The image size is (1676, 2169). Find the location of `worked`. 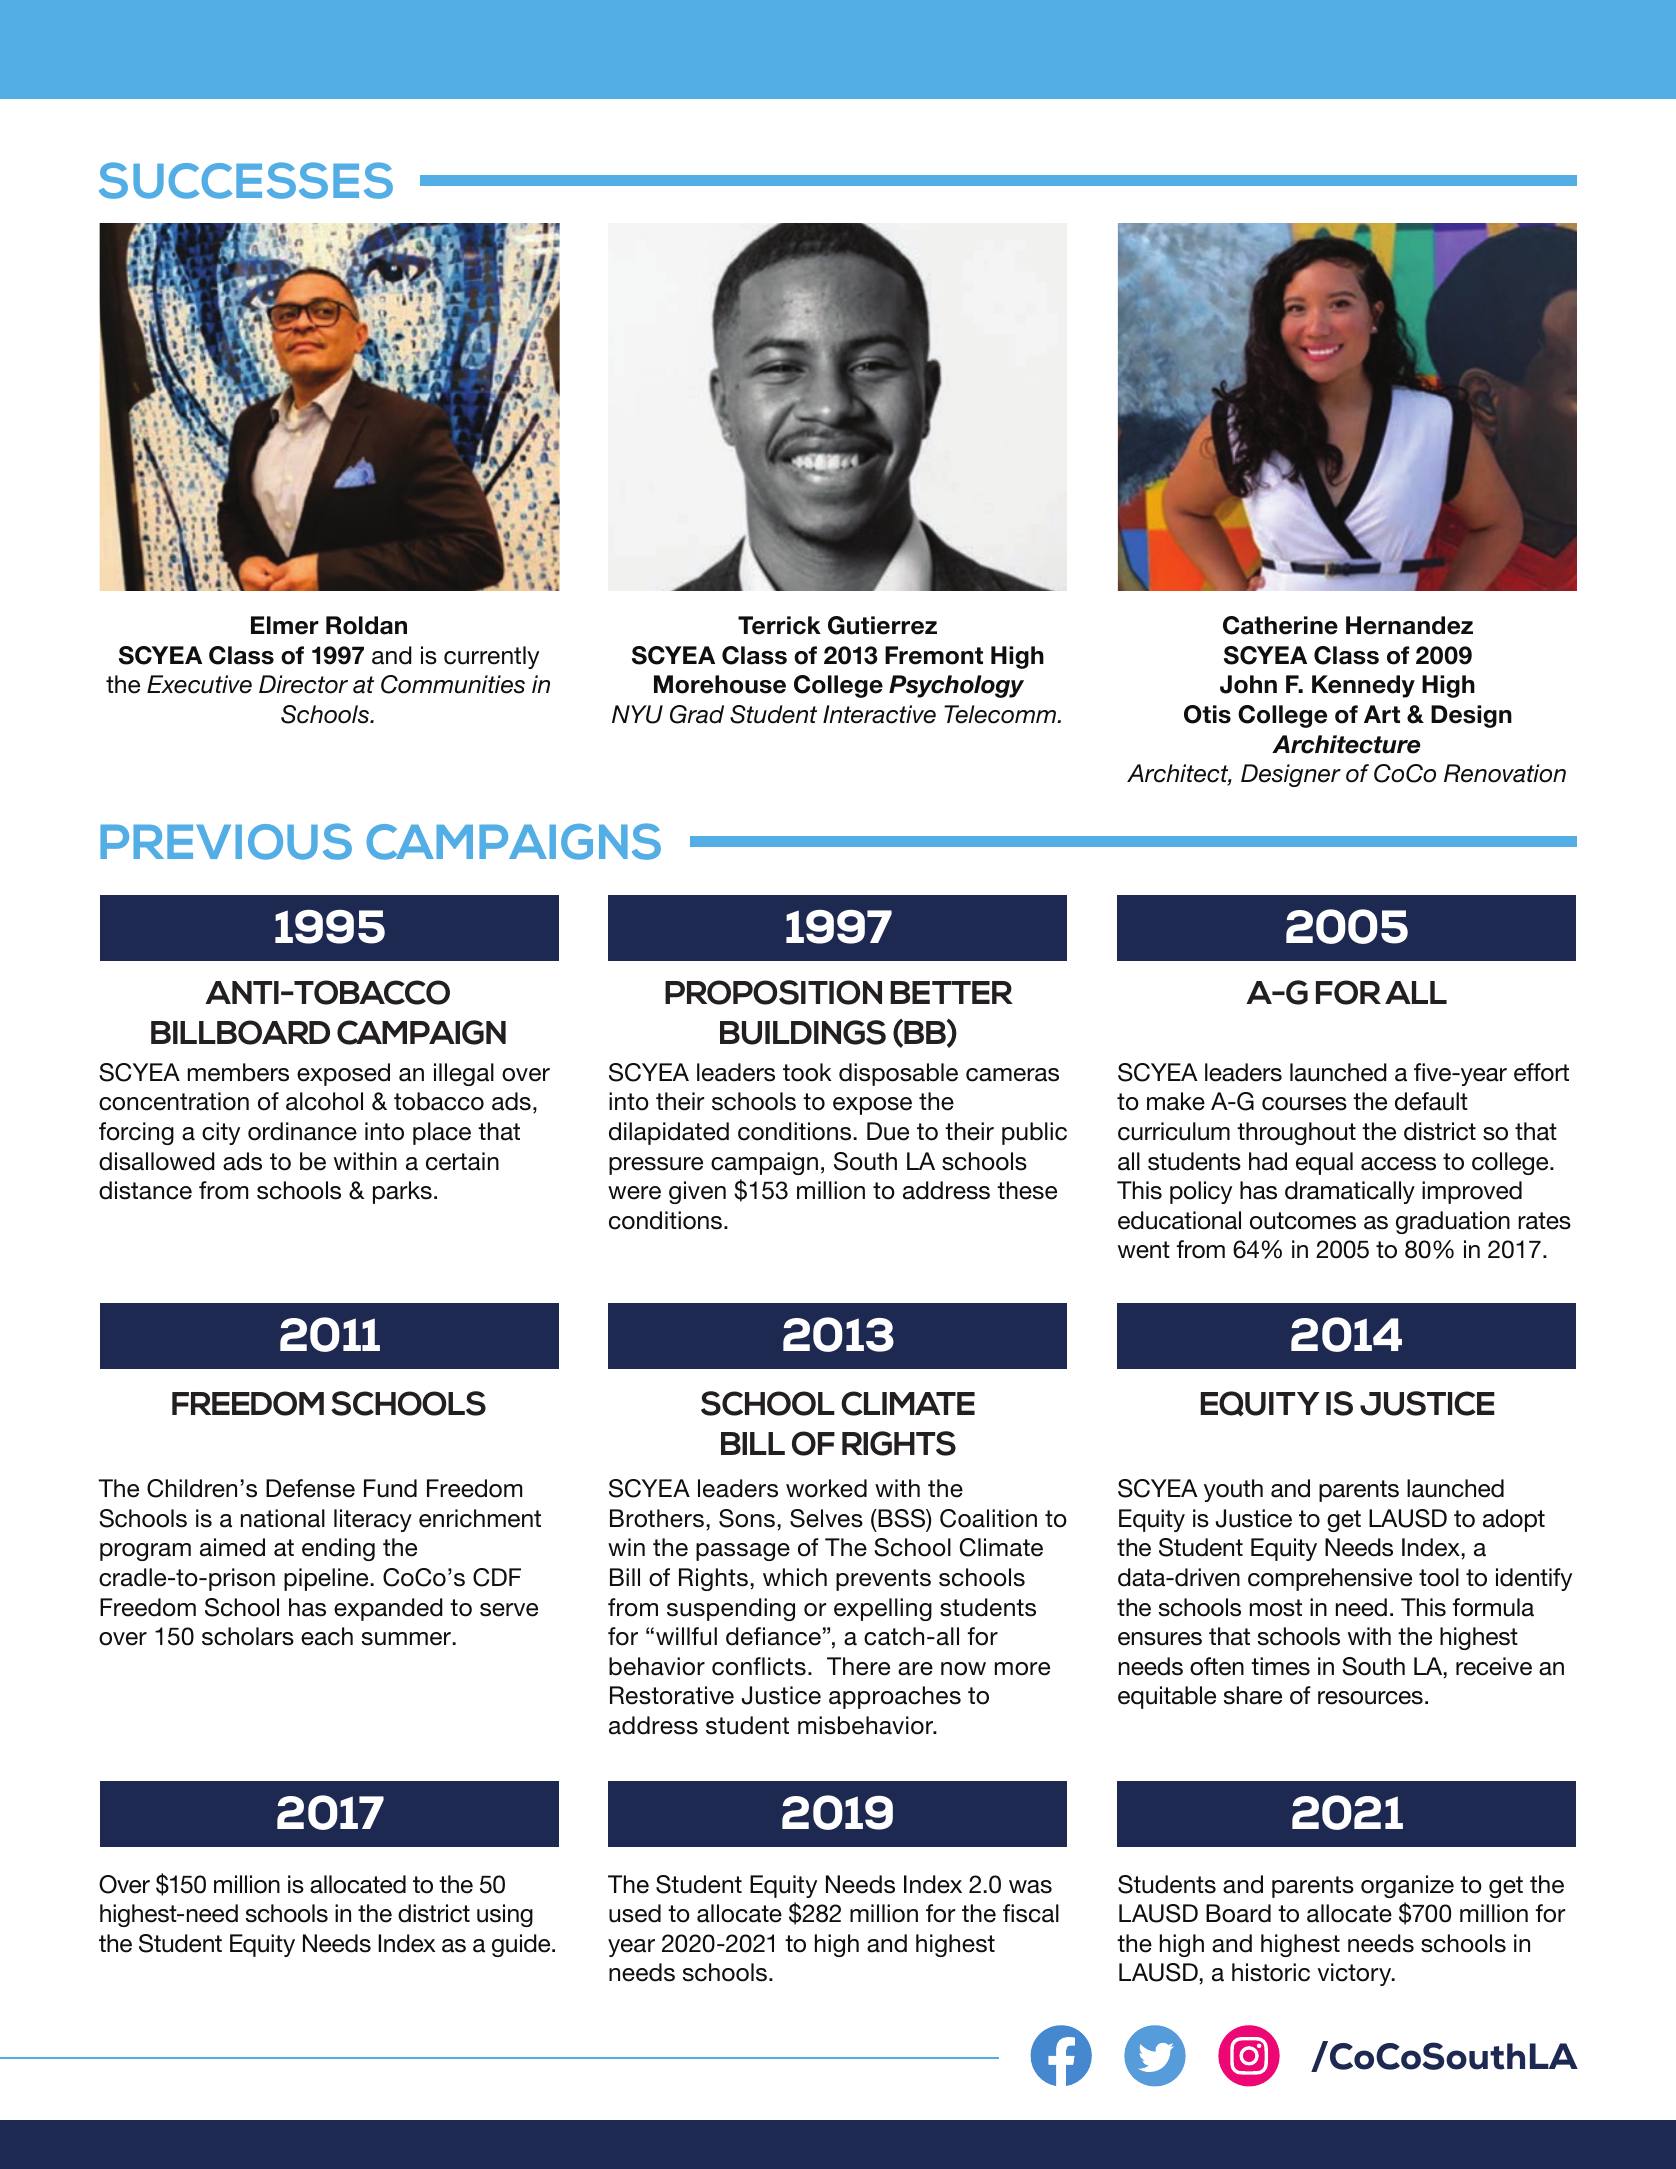

worked is located at coordinates (826, 1488).
